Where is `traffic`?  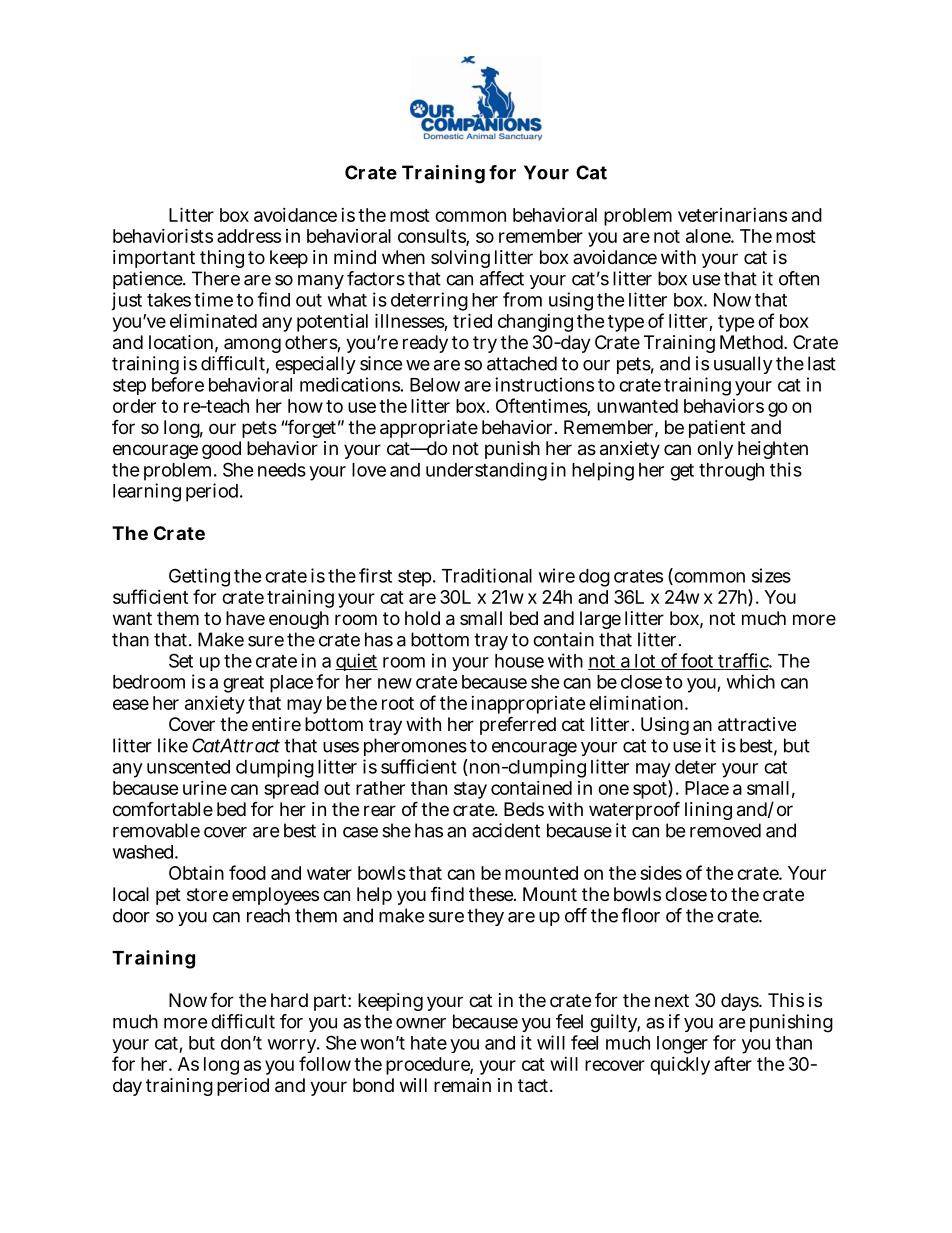 traffic is located at coordinates (743, 661).
